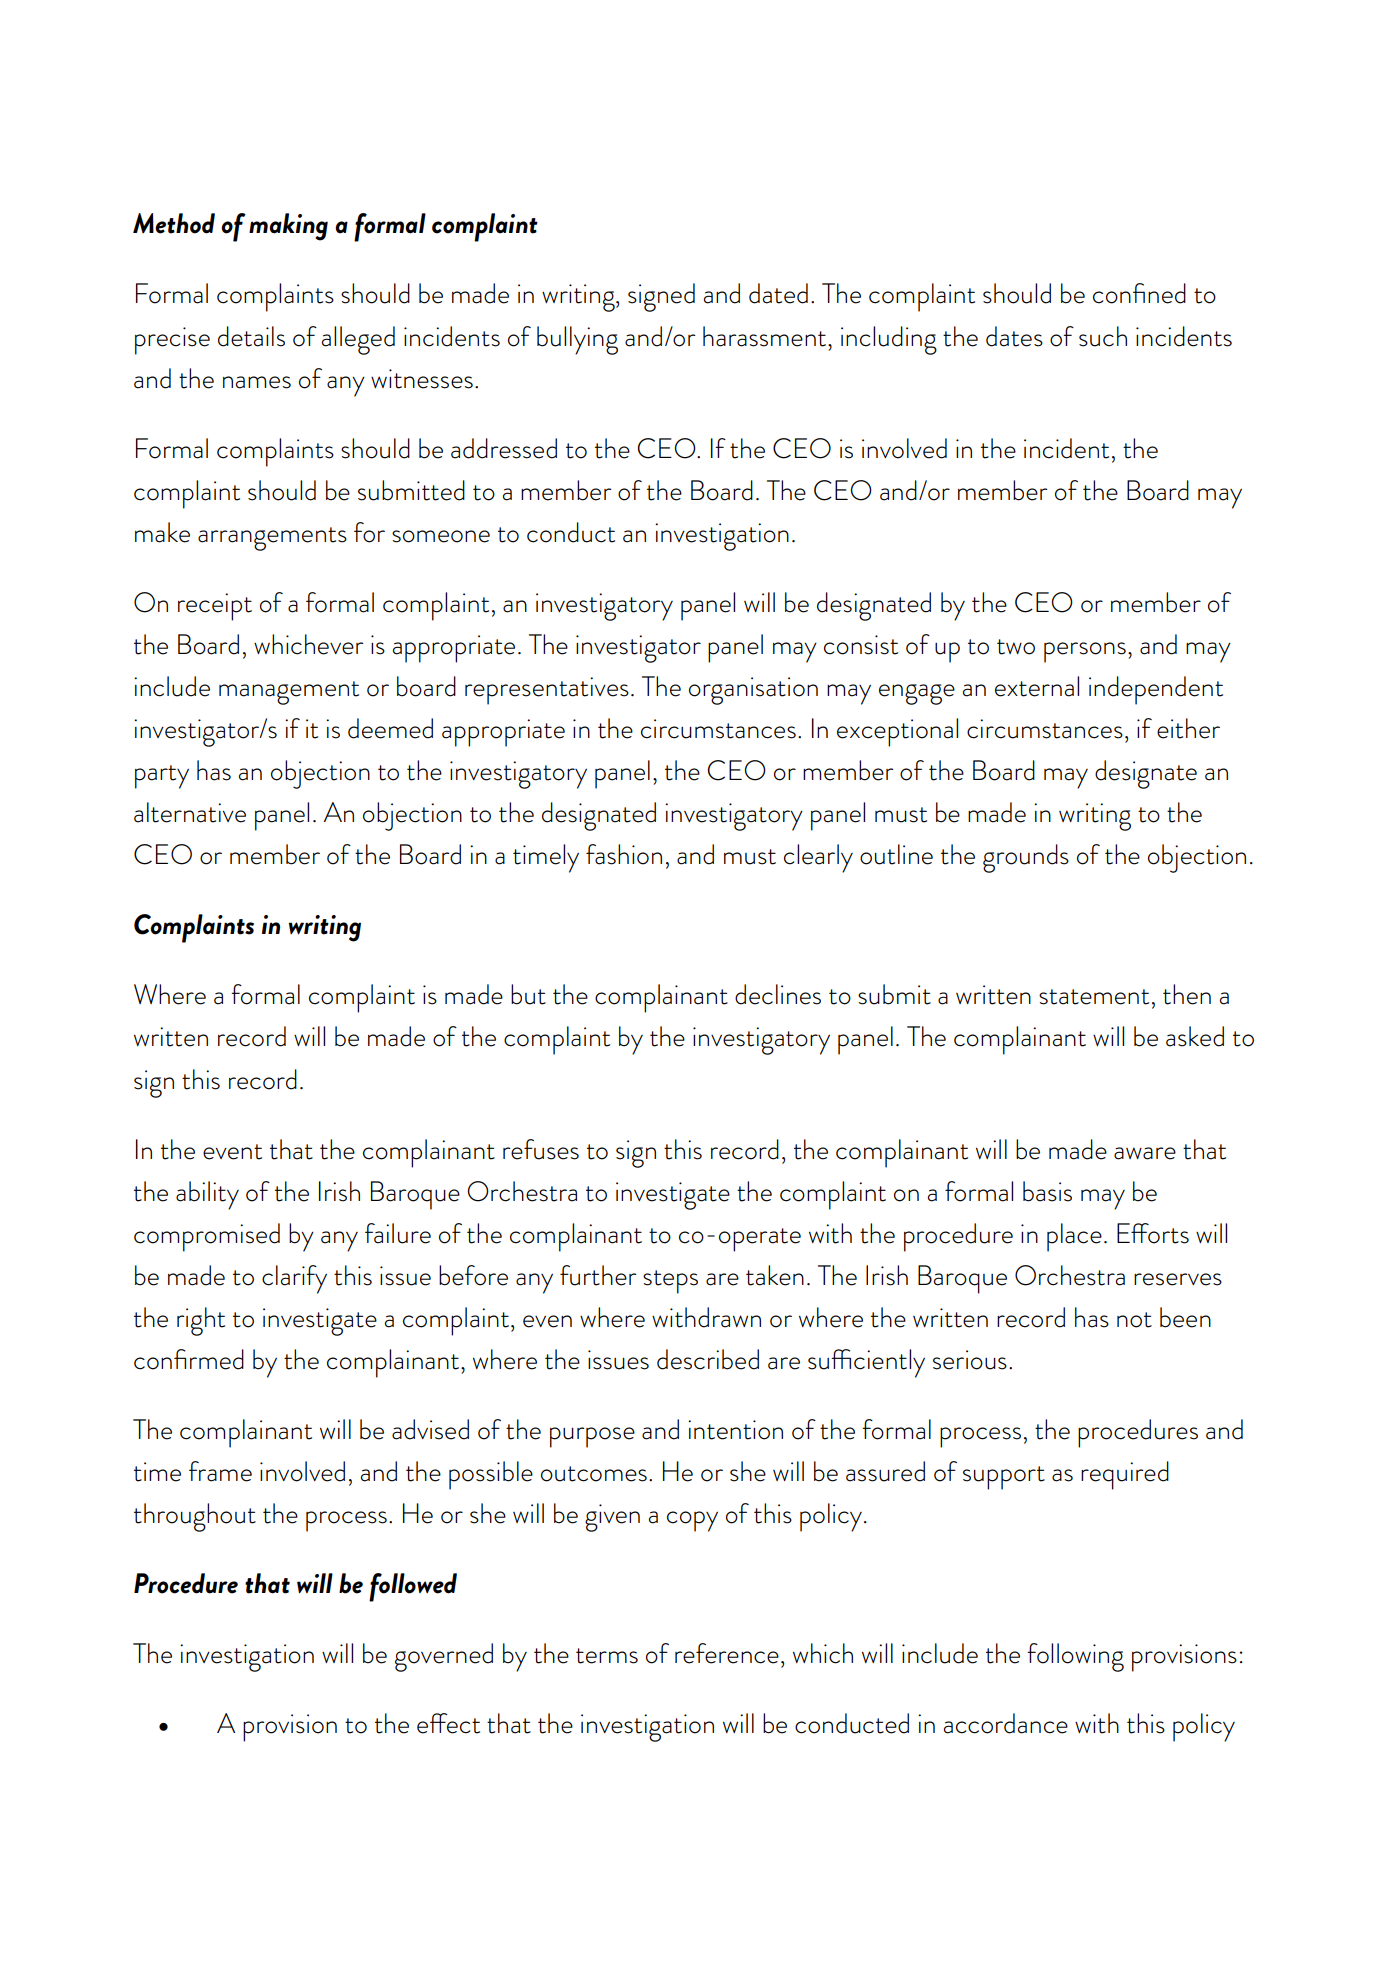  Describe the element at coordinates (1075, 1657) in the image. I see `following` at that location.
